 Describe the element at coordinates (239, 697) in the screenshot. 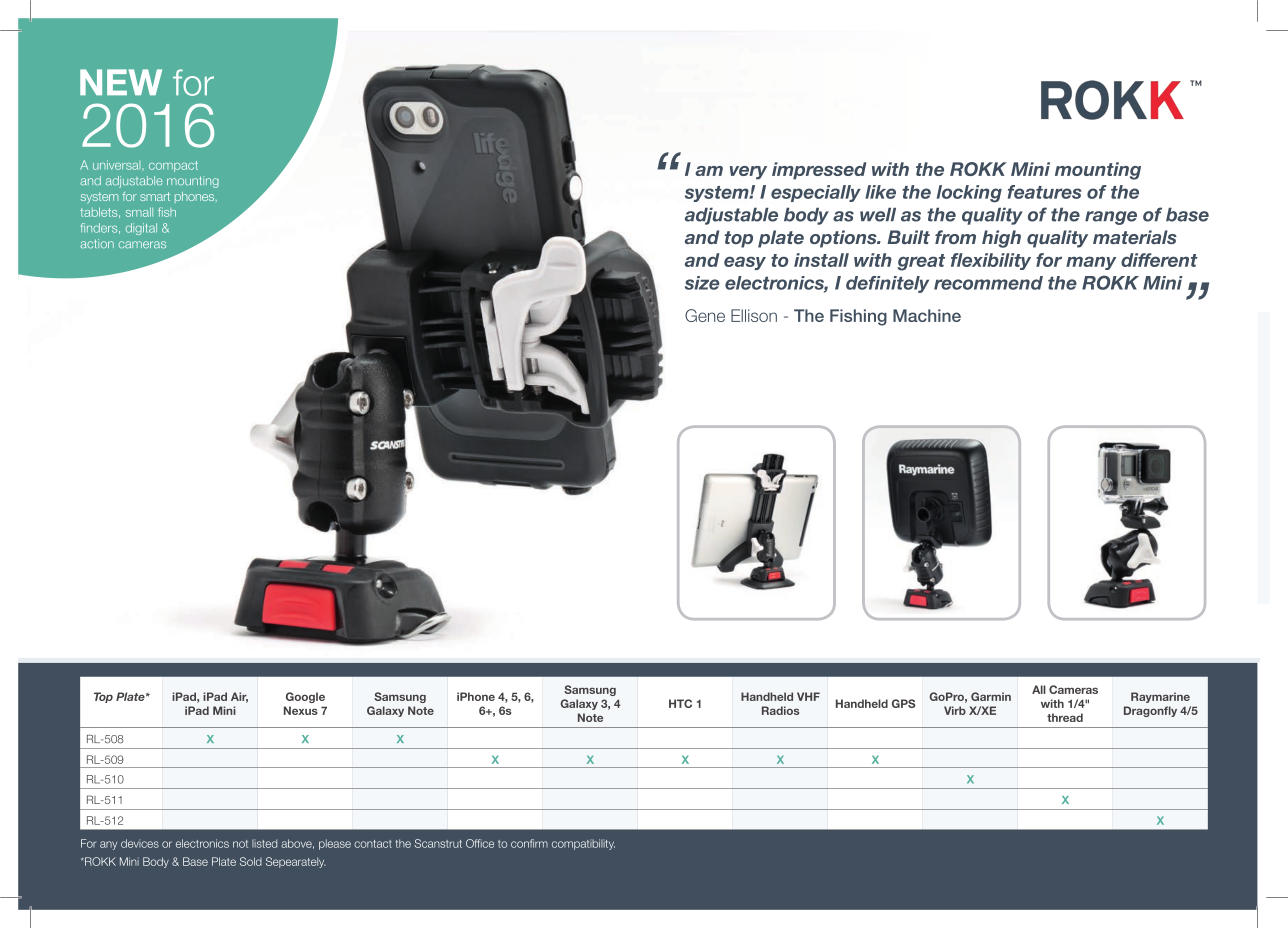

I see `Air` at that location.
